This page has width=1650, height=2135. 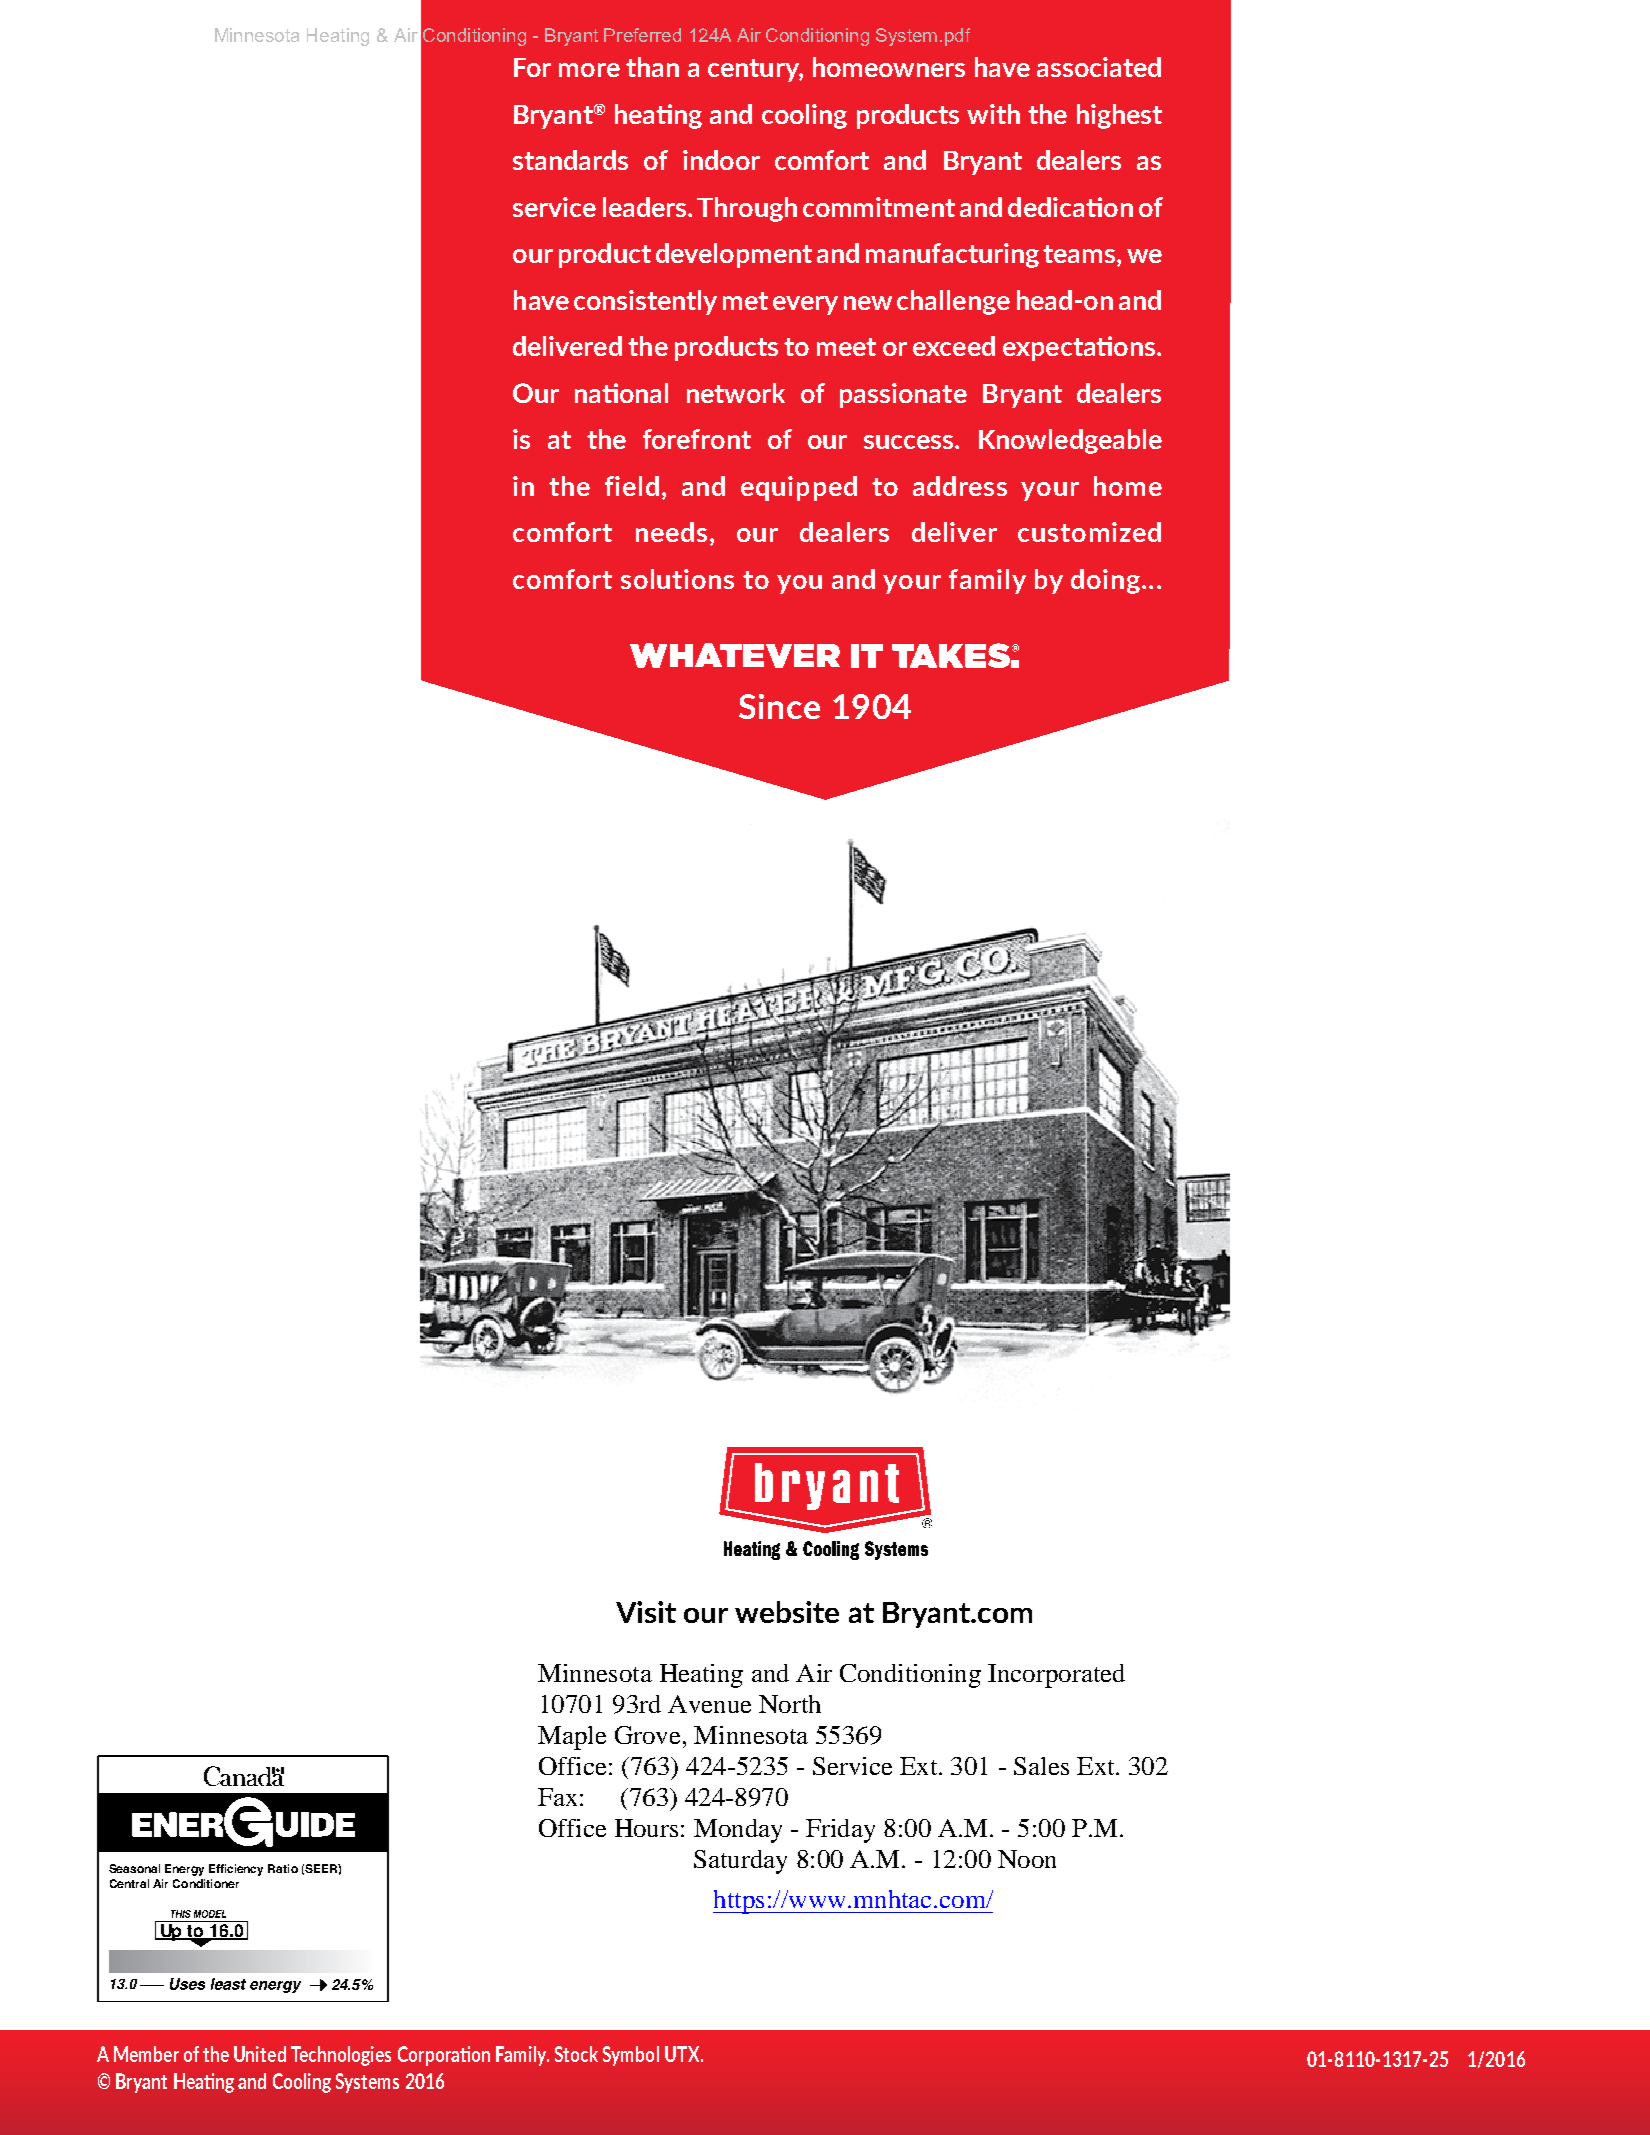 What do you see at coordinates (632, 486) in the page?
I see `field` at bounding box center [632, 486].
